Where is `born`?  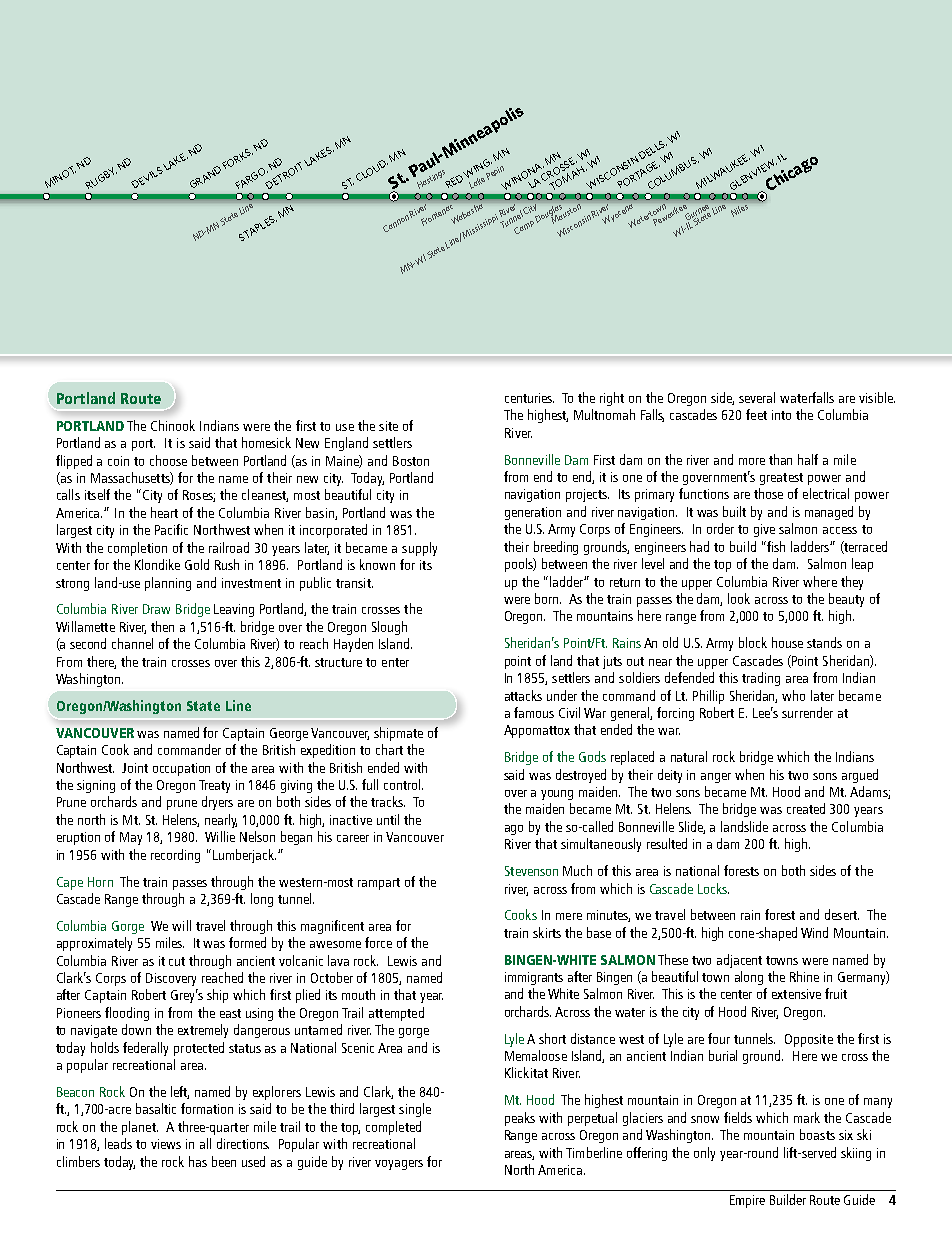
born is located at coordinates (548, 598).
